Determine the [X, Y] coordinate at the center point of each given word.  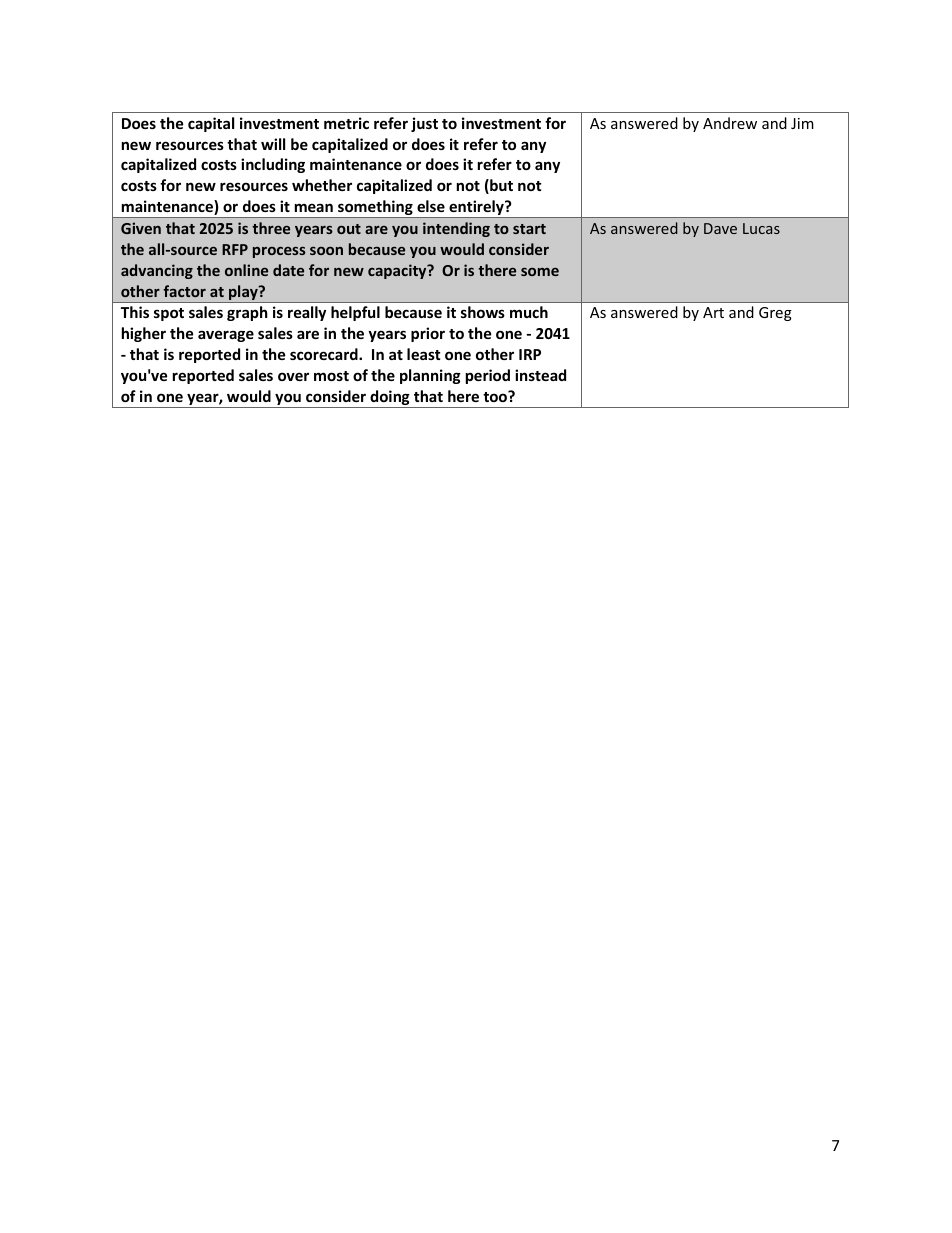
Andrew [730, 123]
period [488, 376]
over [293, 376]
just [424, 124]
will [273, 144]
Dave [720, 228]
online [246, 270]
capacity [398, 271]
